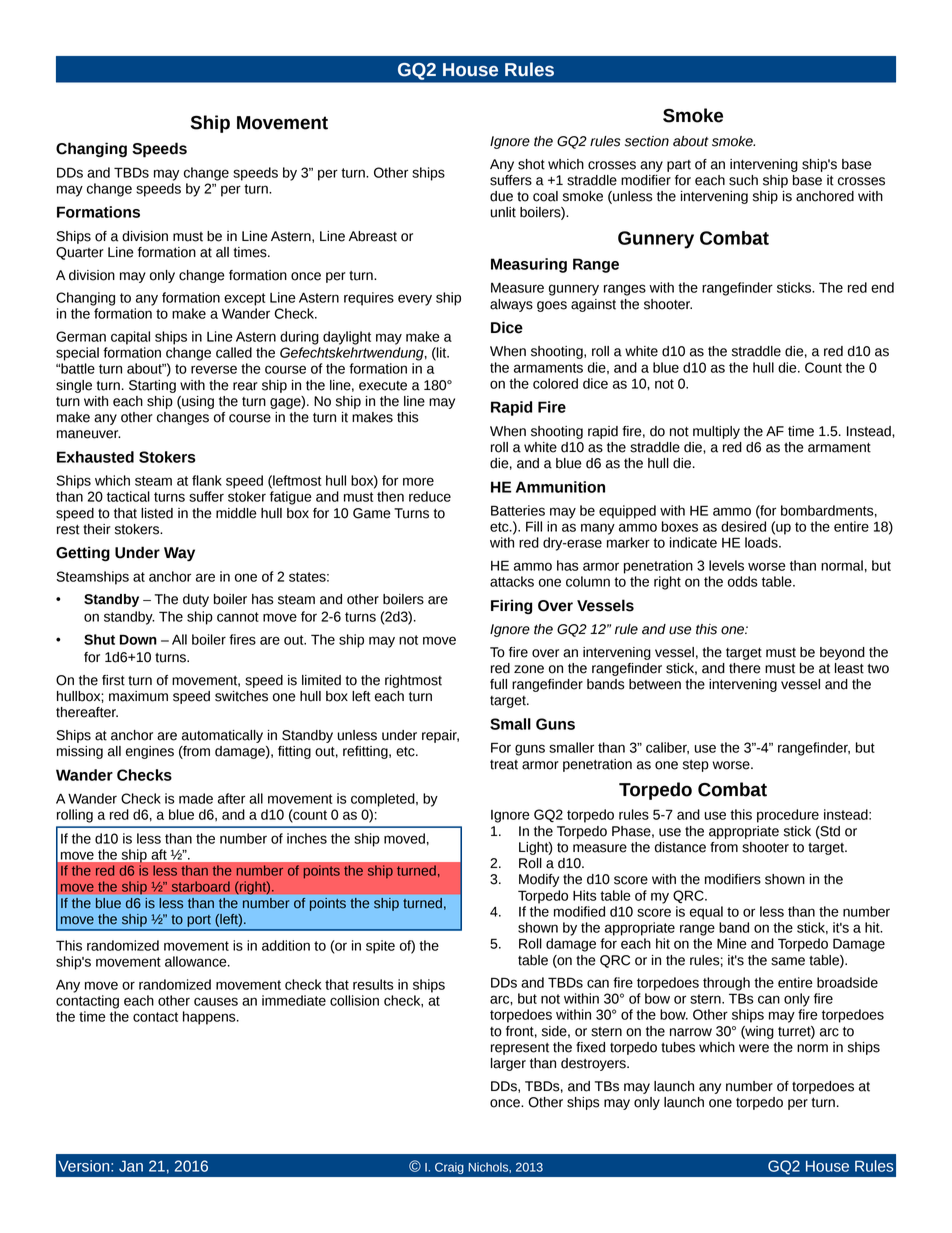  What do you see at coordinates (196, 798) in the page?
I see `made` at bounding box center [196, 798].
